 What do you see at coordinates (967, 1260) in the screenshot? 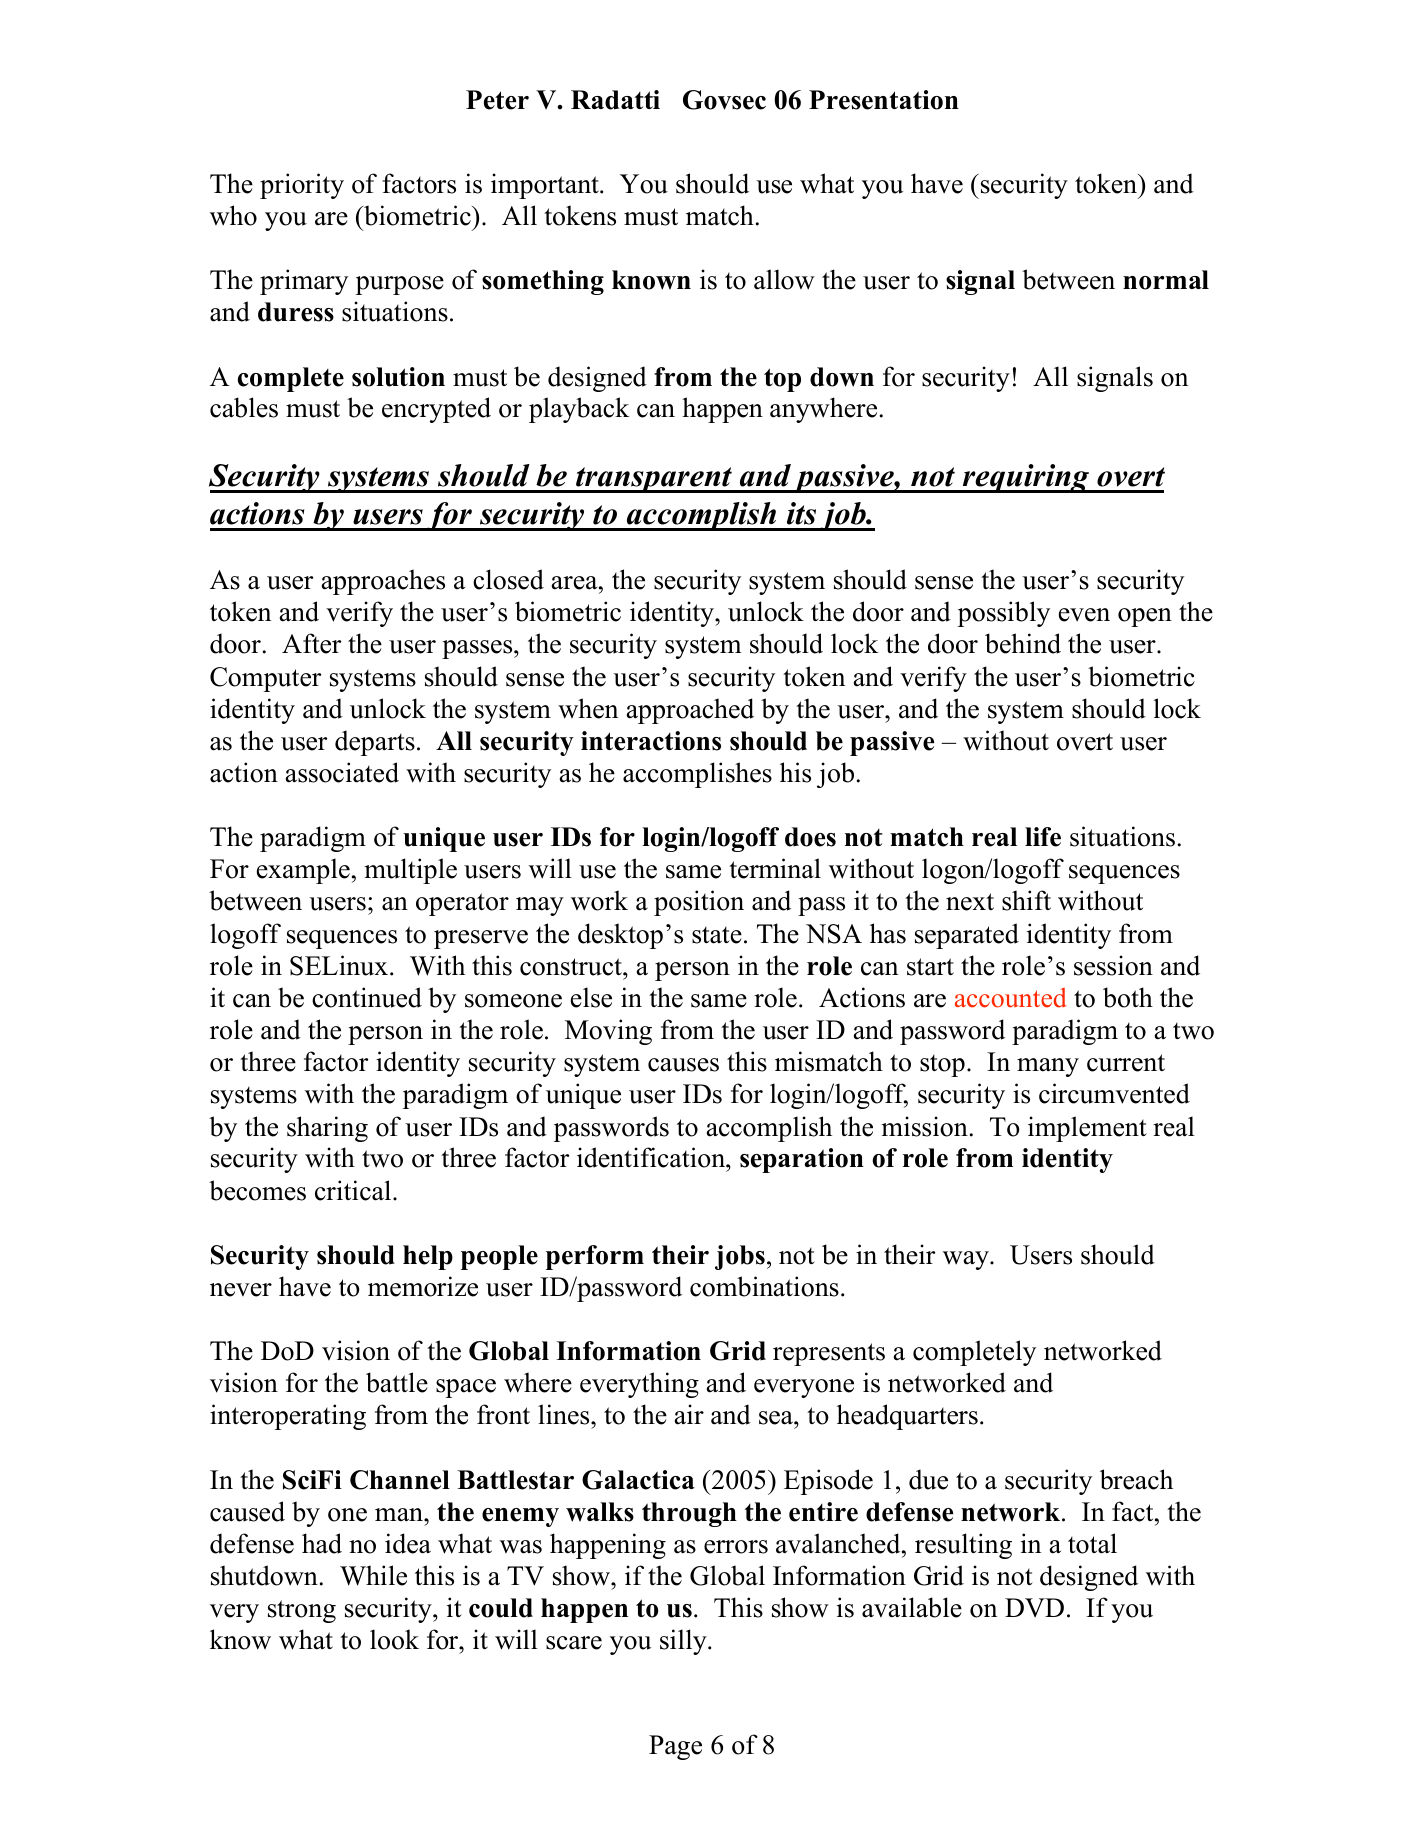
I see `way` at bounding box center [967, 1260].
